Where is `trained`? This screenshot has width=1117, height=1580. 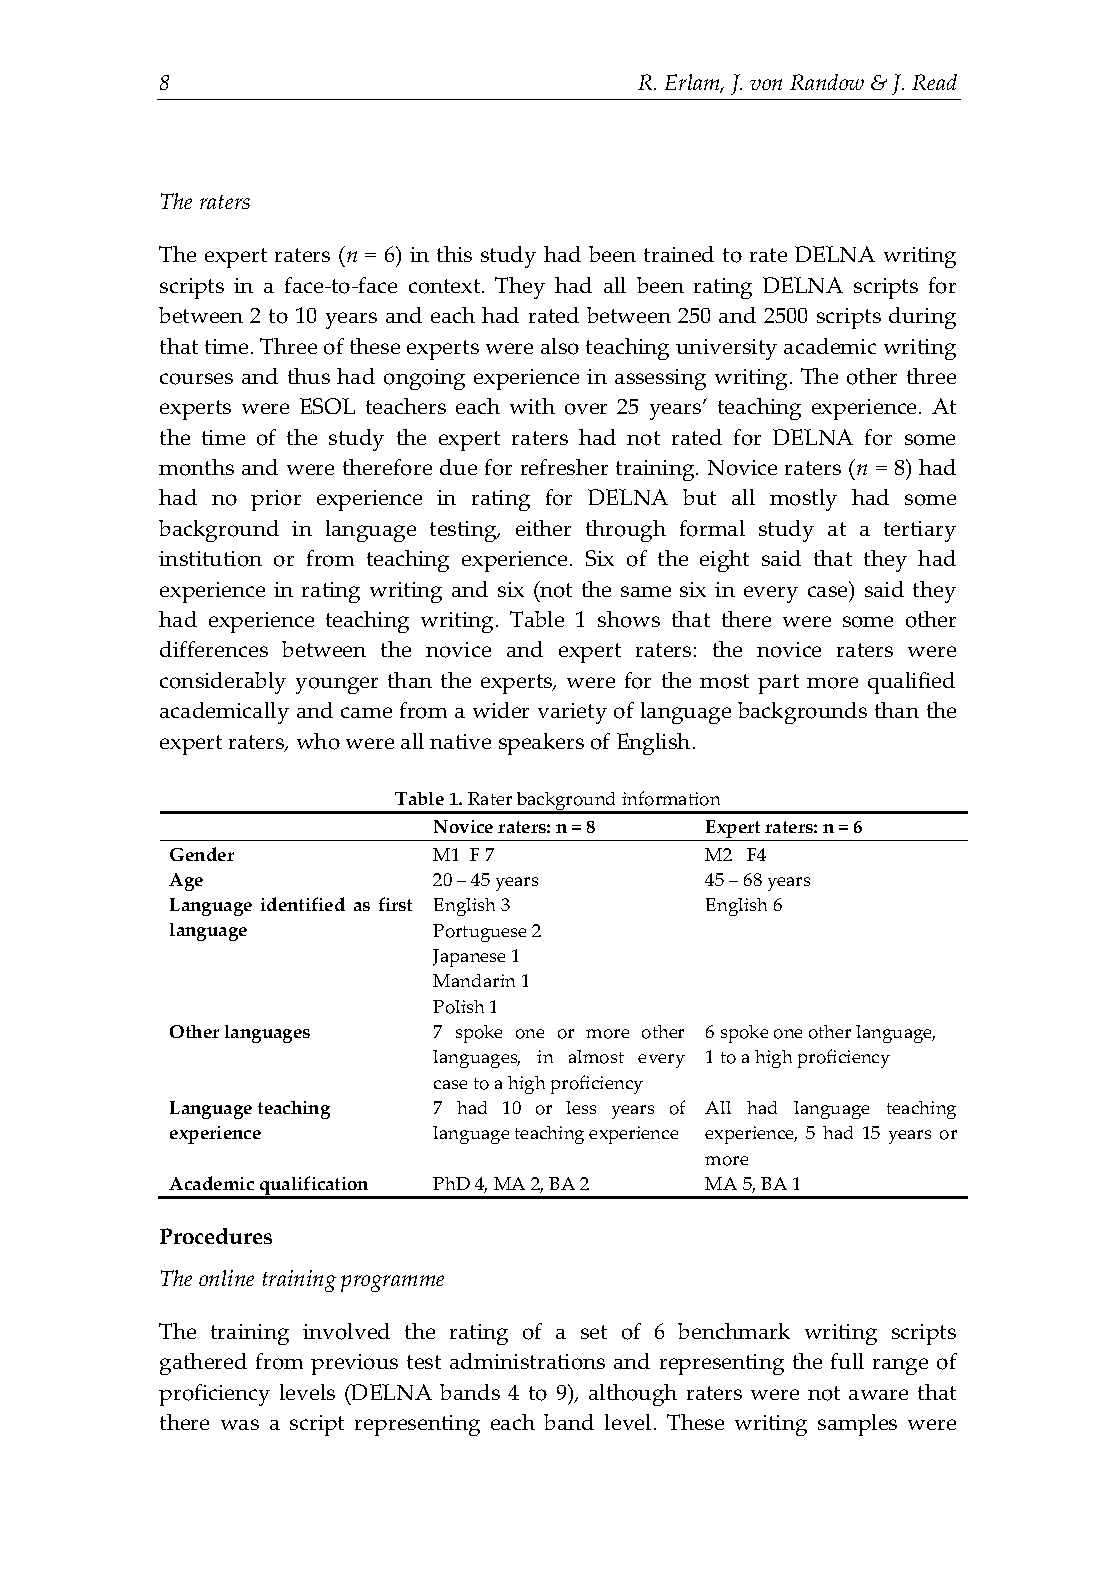
trained is located at coordinates (679, 254).
